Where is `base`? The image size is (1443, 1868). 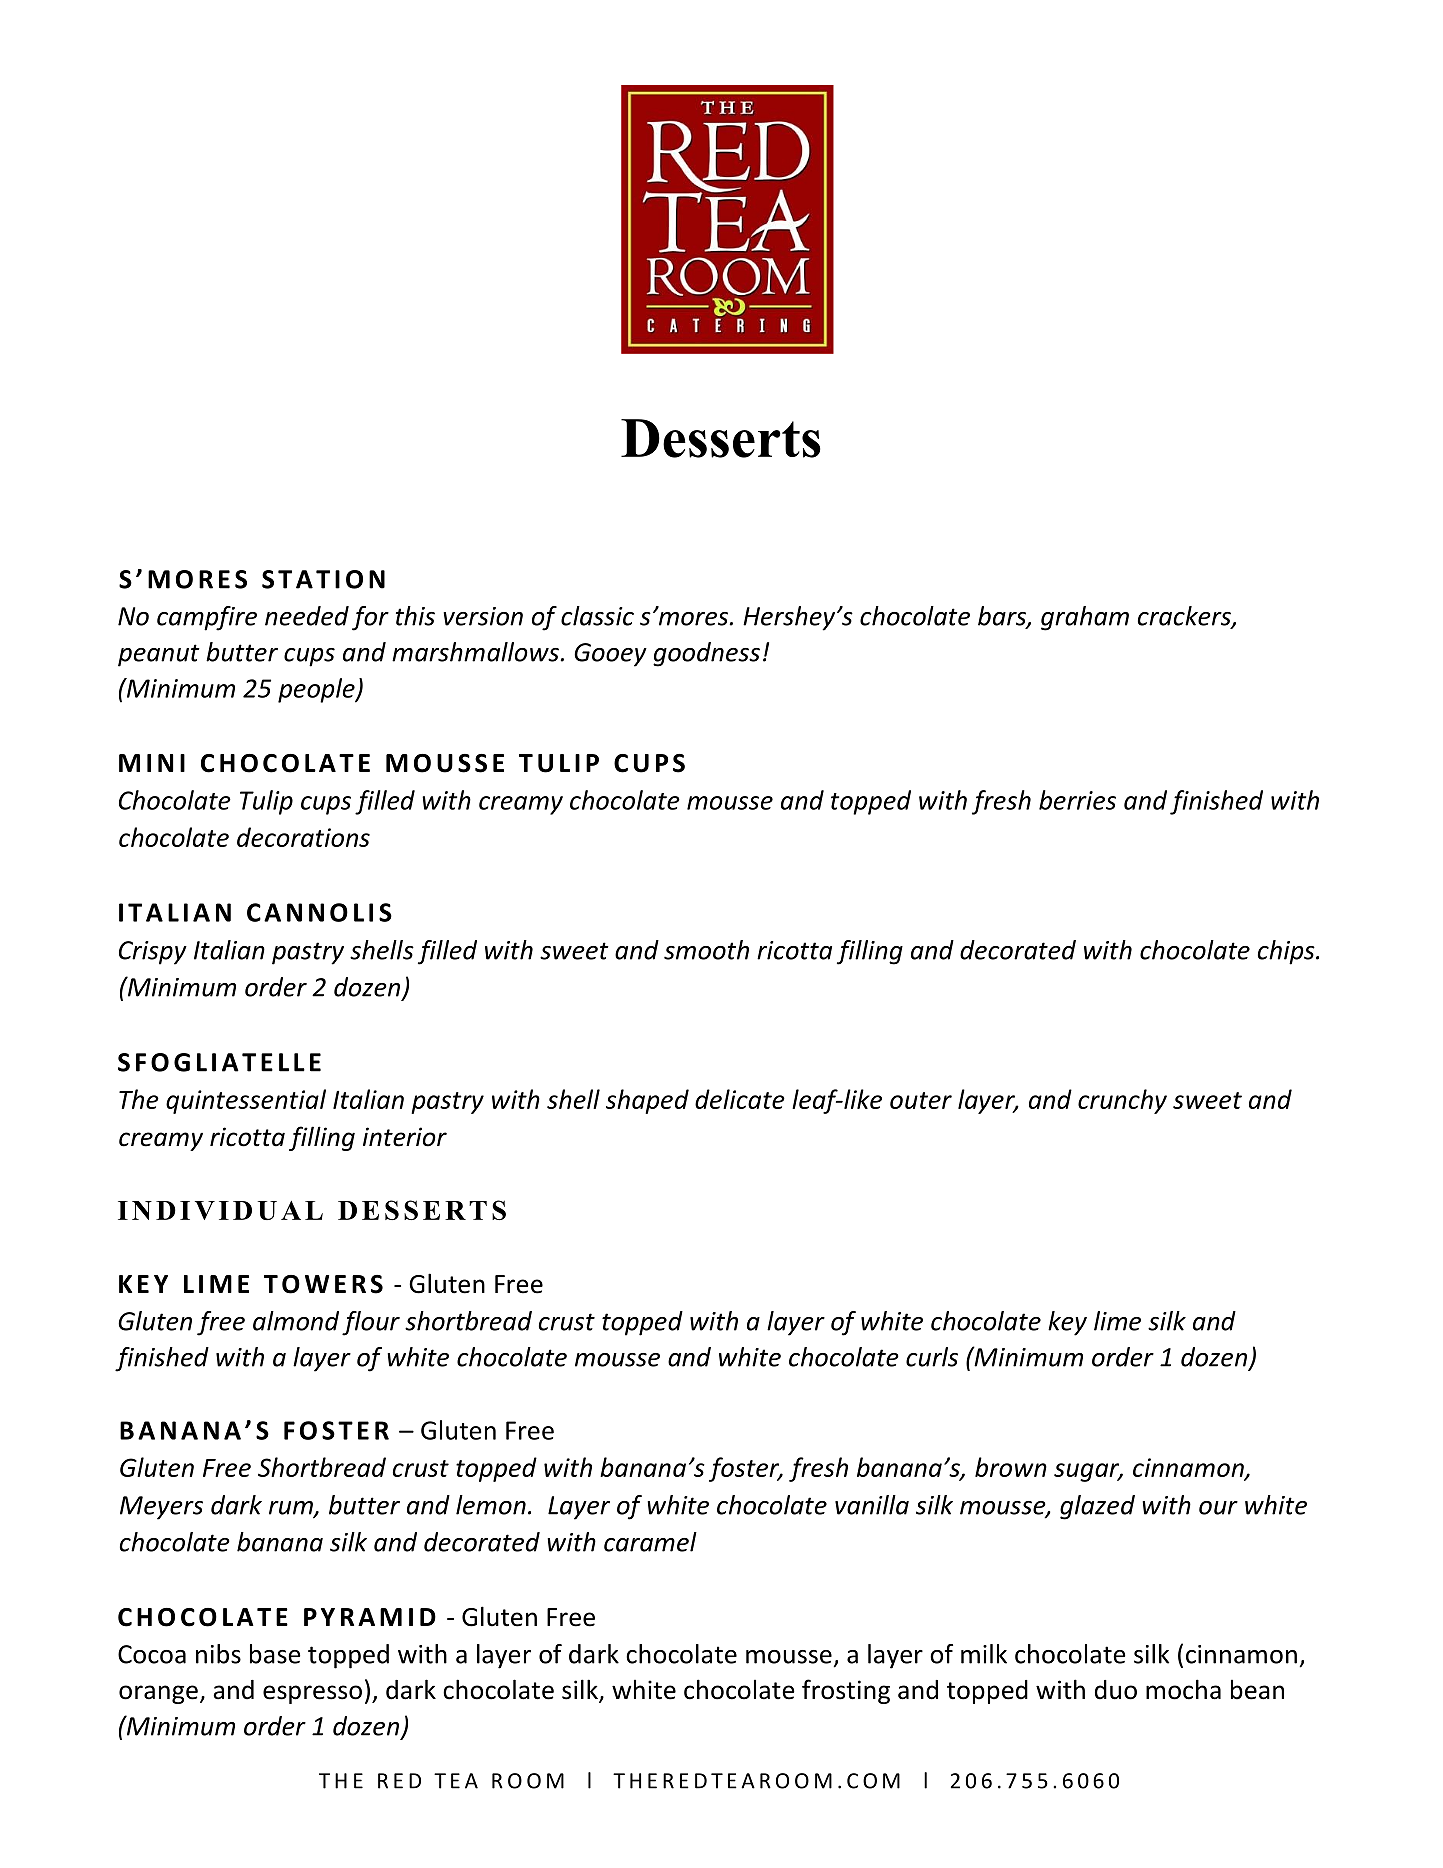
base is located at coordinates (275, 1654).
